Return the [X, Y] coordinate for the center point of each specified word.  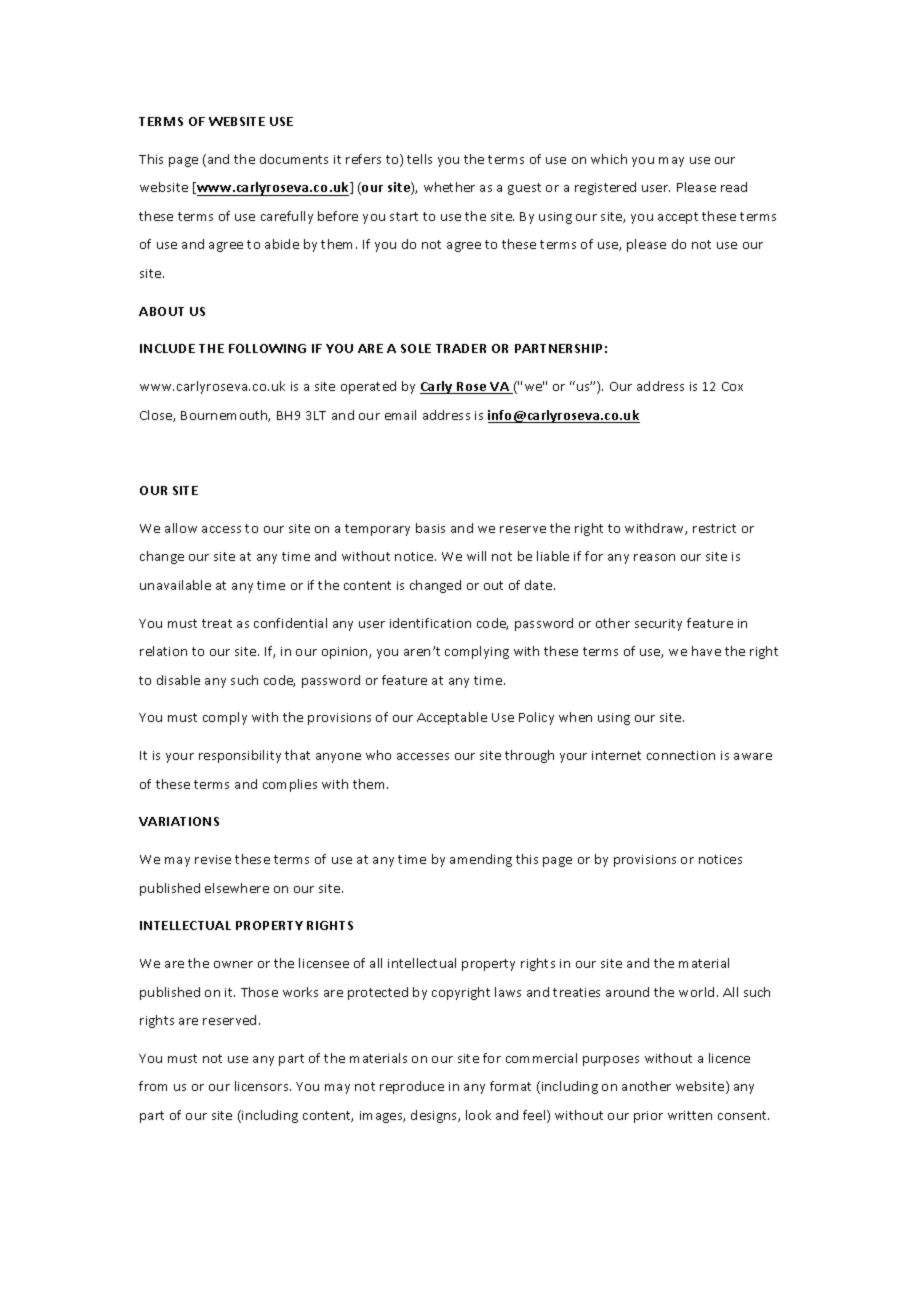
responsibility [240, 756]
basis [430, 528]
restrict [714, 528]
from [153, 1086]
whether [449, 187]
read [734, 187]
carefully [287, 217]
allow [181, 528]
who [378, 755]
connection [681, 755]
